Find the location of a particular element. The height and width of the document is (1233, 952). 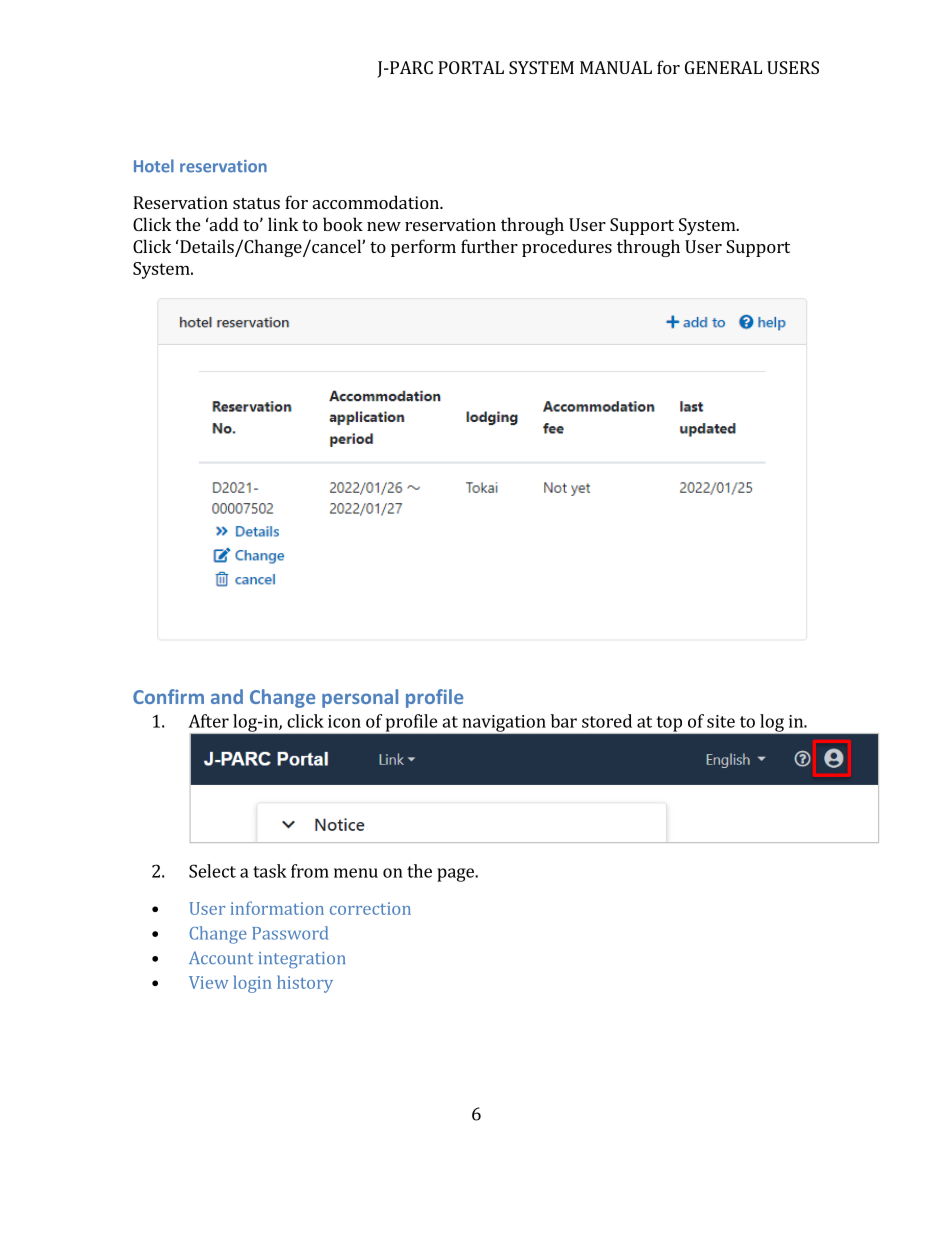

PORTAL is located at coordinates (471, 67).
